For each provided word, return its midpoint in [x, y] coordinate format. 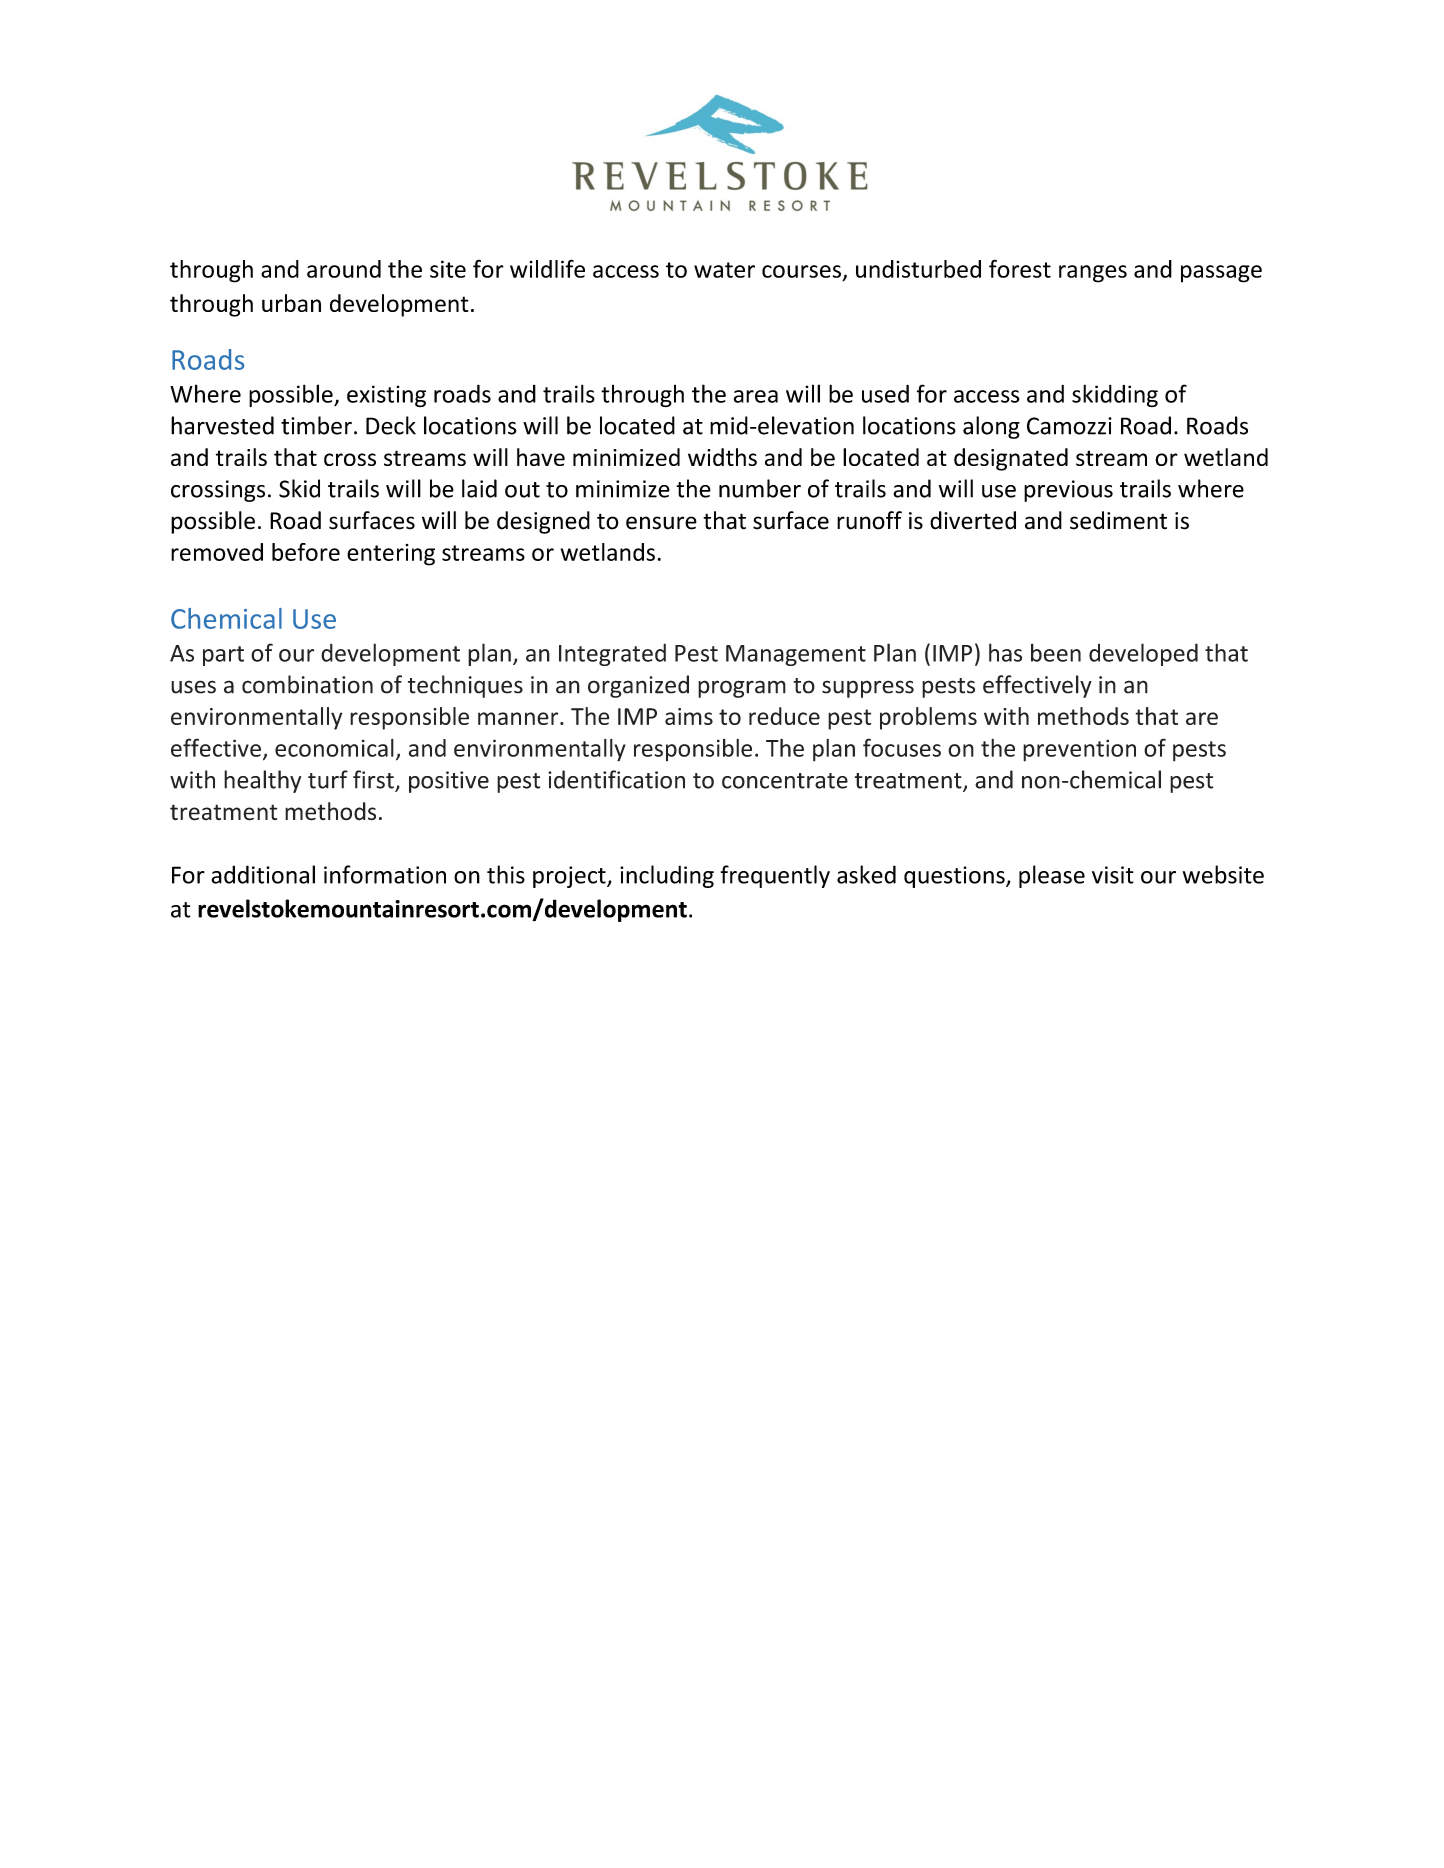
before [306, 552]
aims [689, 716]
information [385, 874]
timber [316, 425]
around [344, 269]
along [991, 427]
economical [334, 748]
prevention [1079, 750]
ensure [661, 523]
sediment [1118, 520]
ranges [1093, 274]
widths [722, 457]
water [724, 270]
